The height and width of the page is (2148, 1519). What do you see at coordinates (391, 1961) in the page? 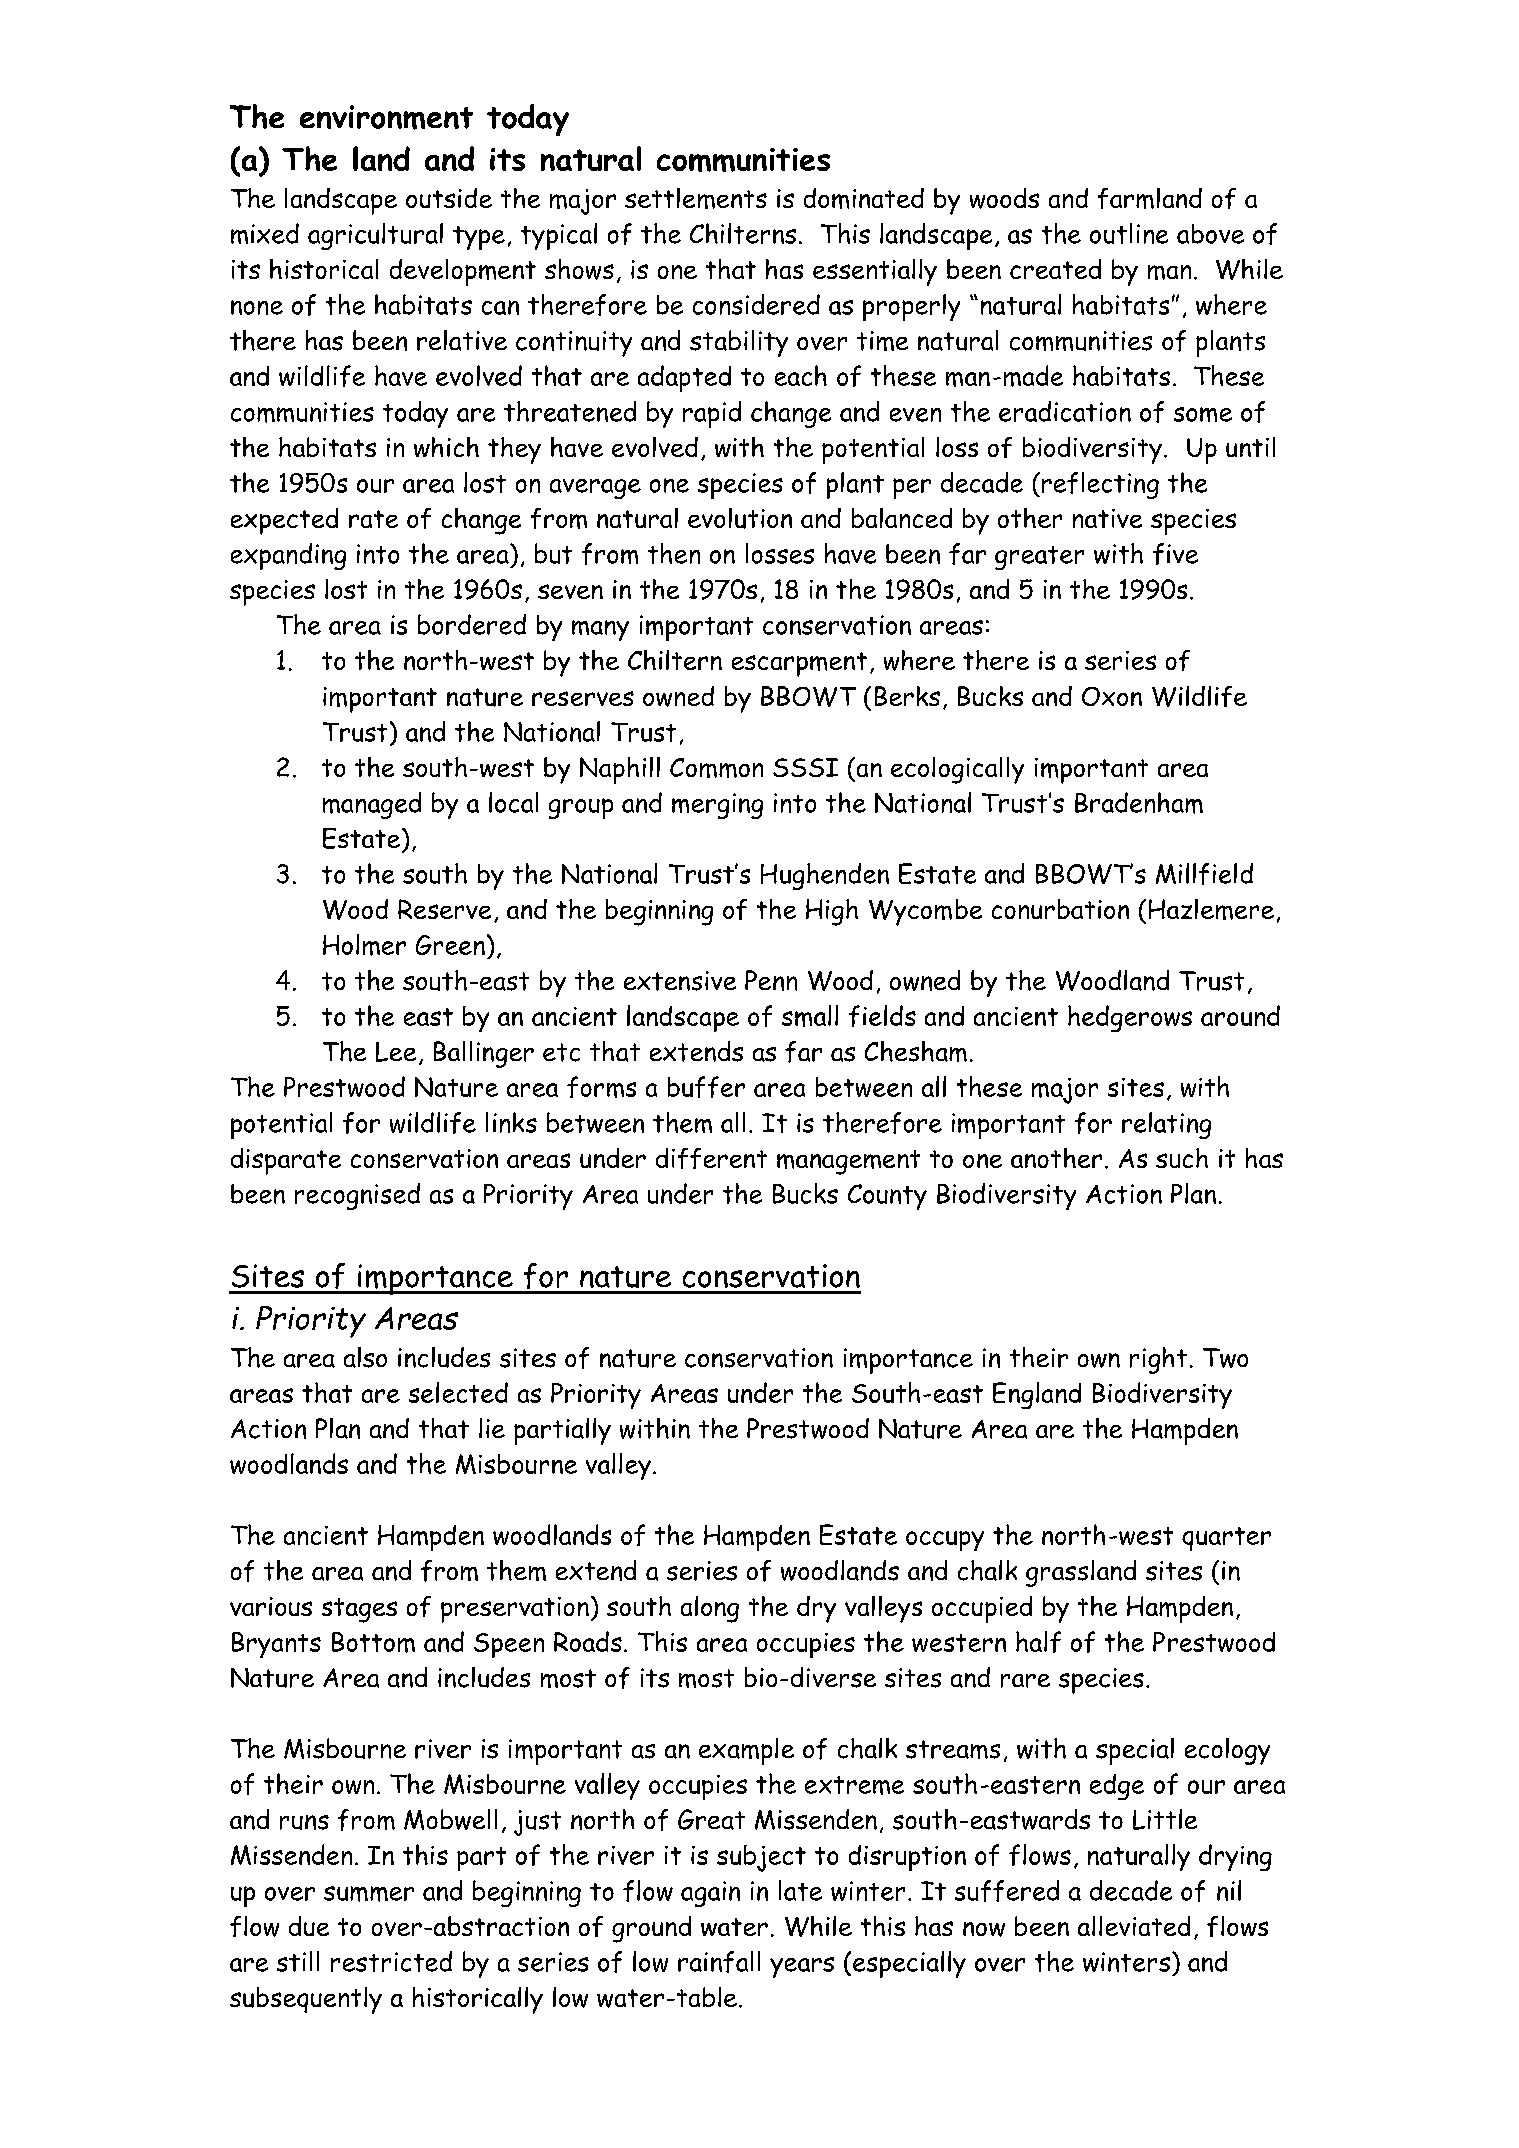
I see `restricted` at bounding box center [391, 1961].
